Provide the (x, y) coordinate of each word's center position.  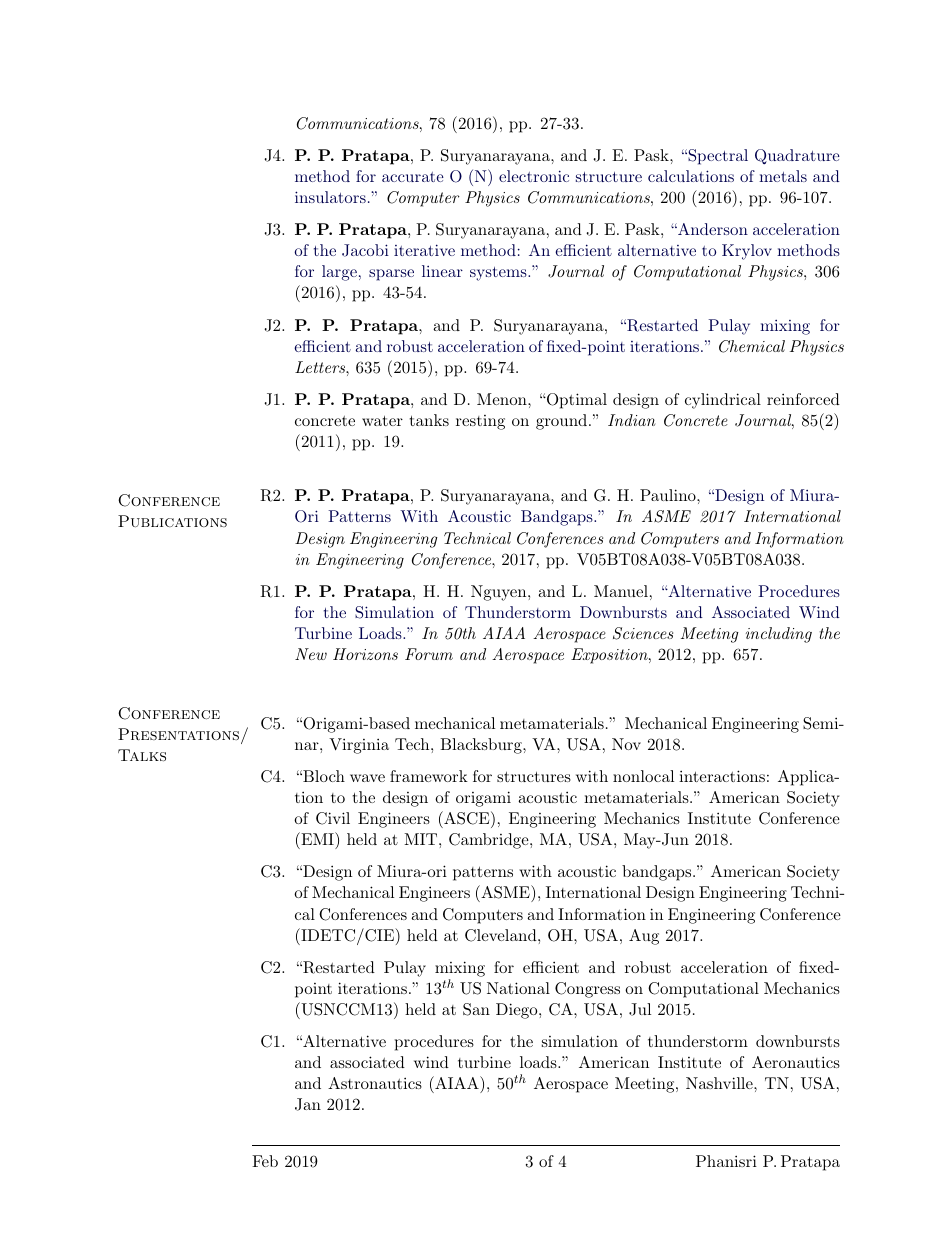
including (779, 635)
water (382, 420)
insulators (330, 197)
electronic (534, 176)
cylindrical (723, 401)
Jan (308, 1104)
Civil (333, 818)
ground (561, 422)
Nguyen (500, 593)
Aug (644, 937)
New (311, 654)
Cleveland (502, 935)
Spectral (717, 157)
